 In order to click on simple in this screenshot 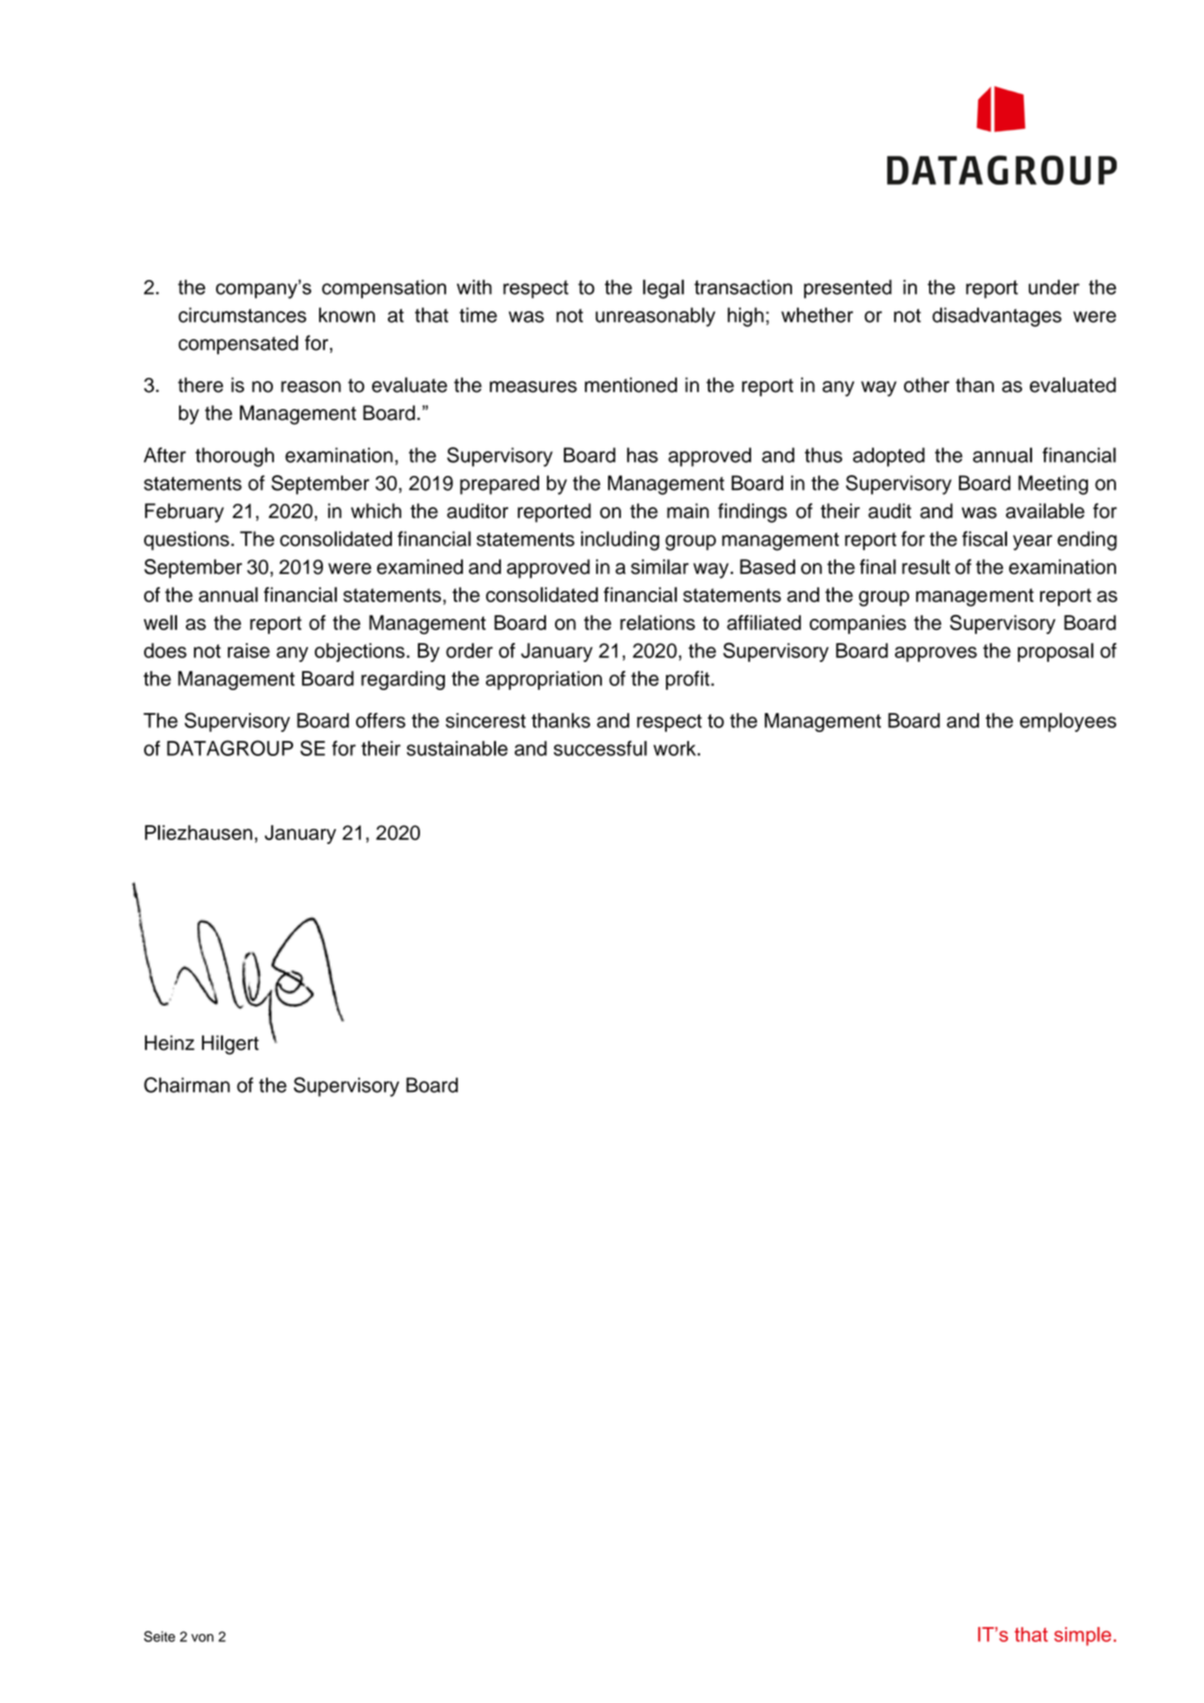, I will do `click(1084, 1636)`.
